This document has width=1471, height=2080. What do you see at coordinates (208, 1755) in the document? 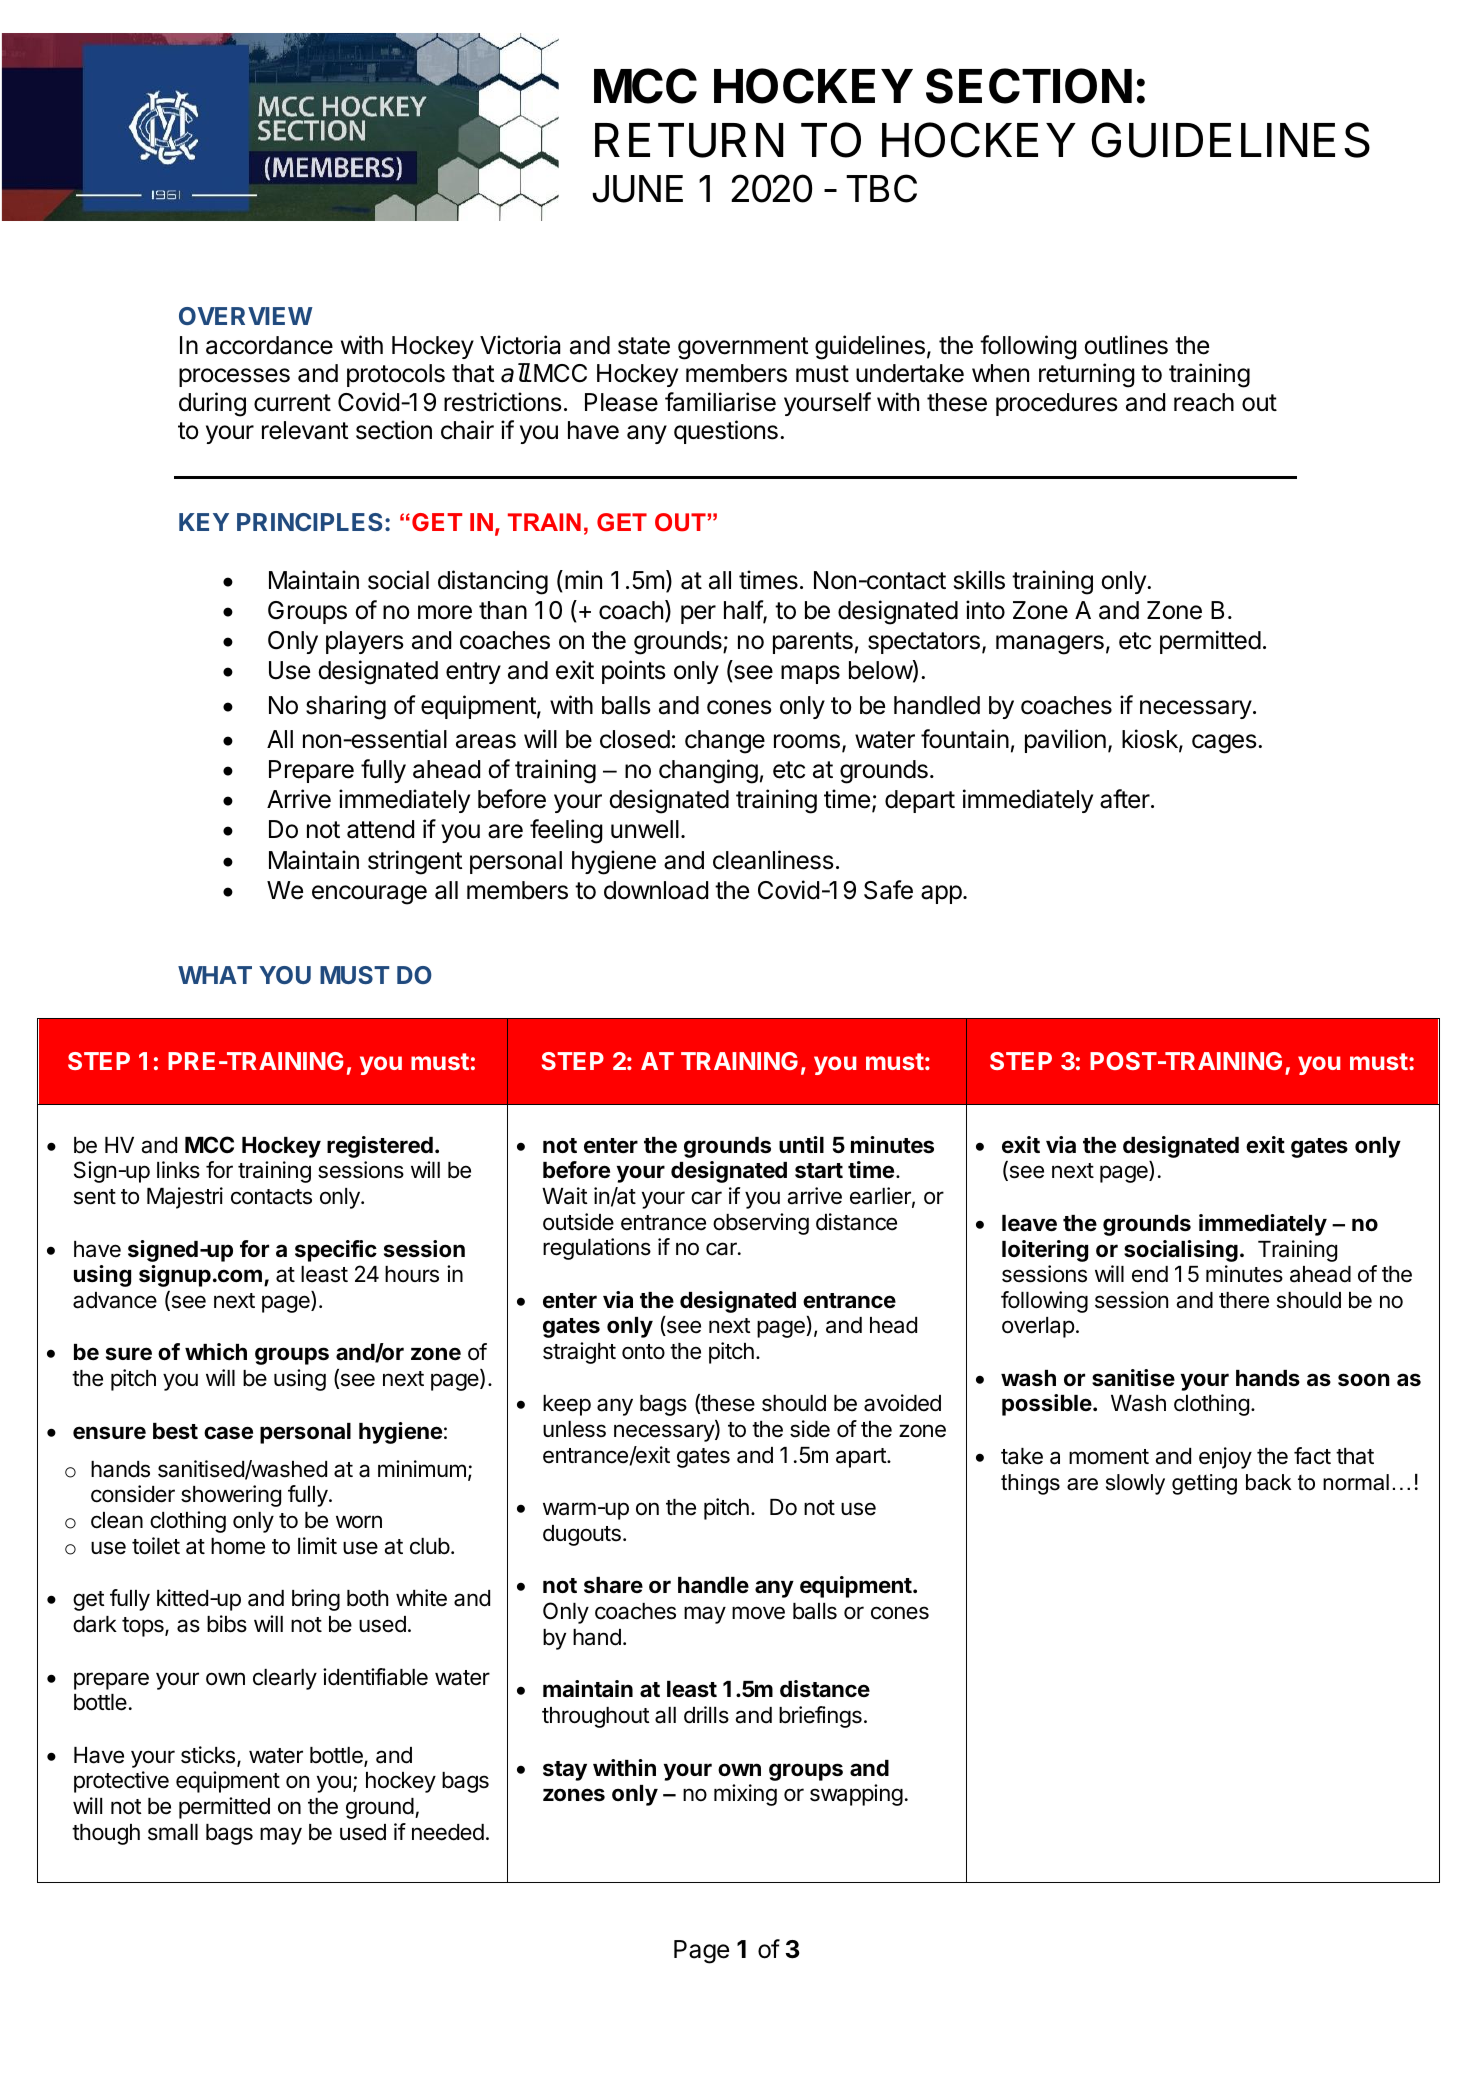
I see `sticks` at bounding box center [208, 1755].
